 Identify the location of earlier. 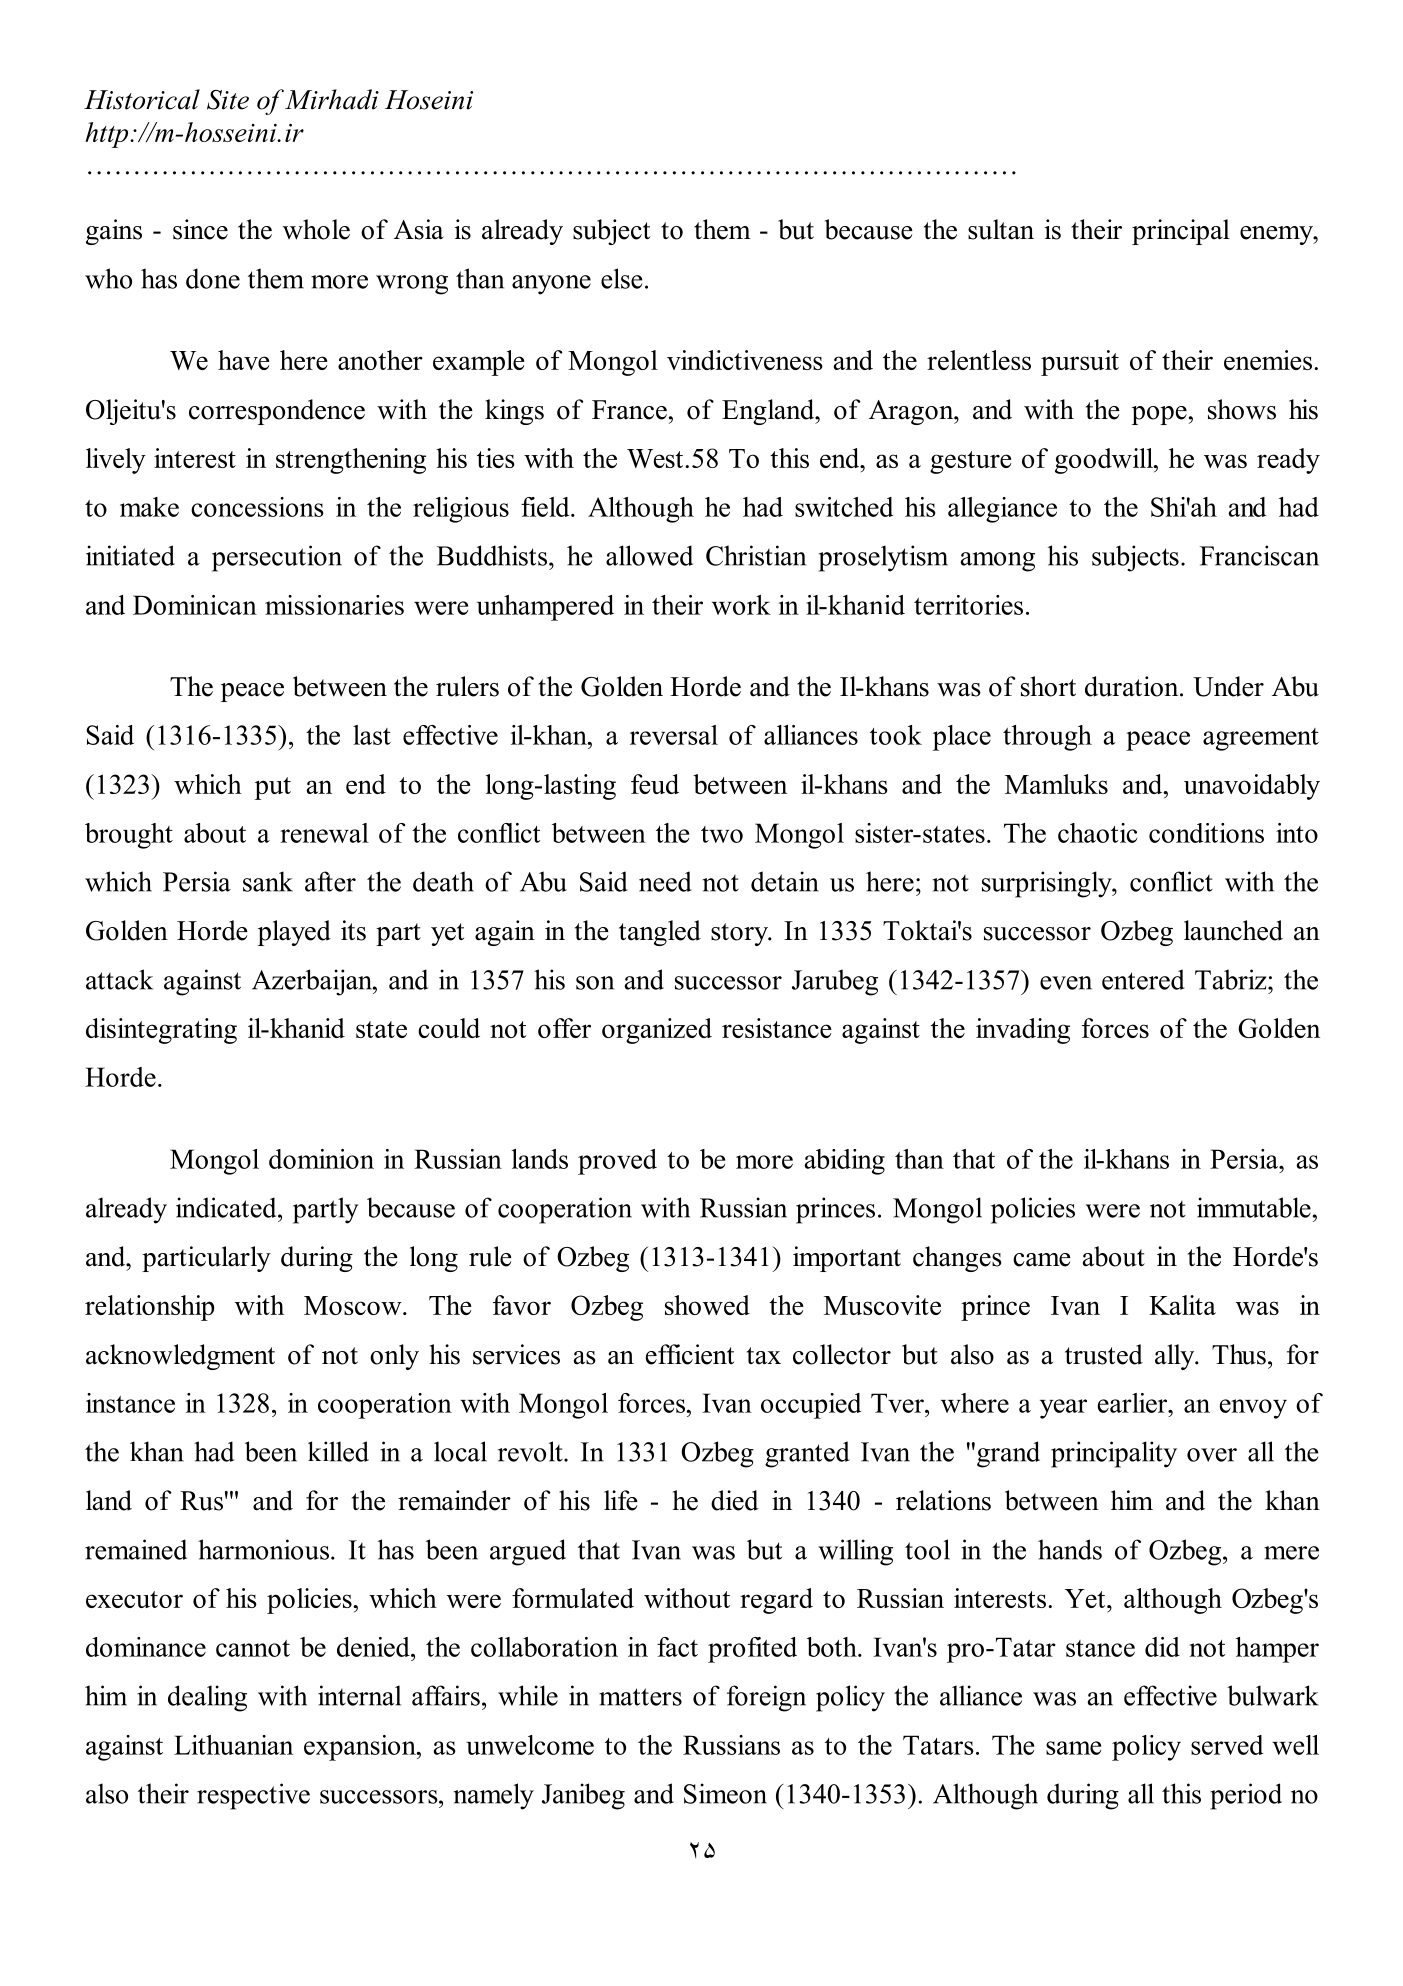
(1134, 1403).
